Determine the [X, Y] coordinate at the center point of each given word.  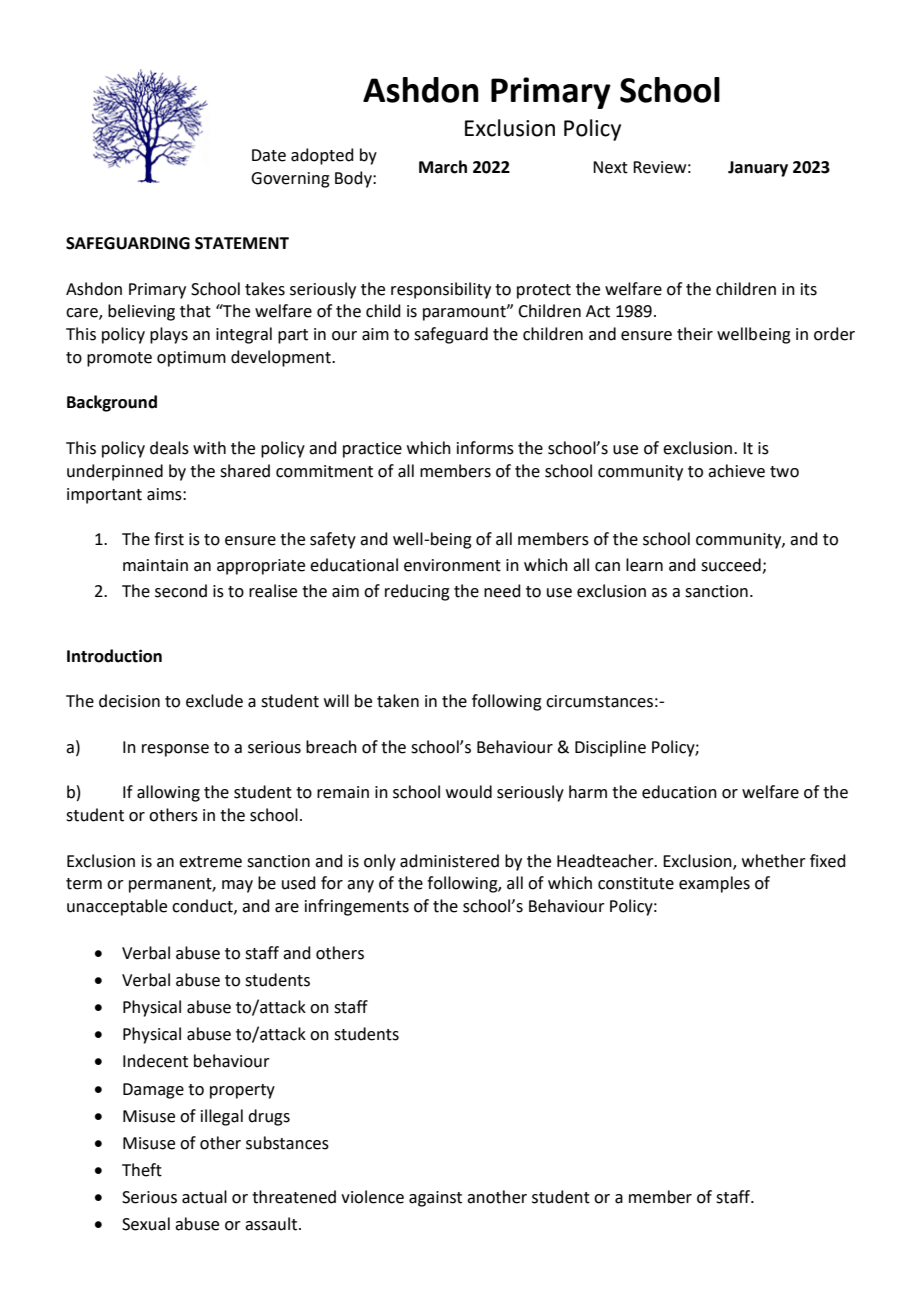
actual [204, 1197]
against [435, 1199]
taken [398, 701]
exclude [214, 701]
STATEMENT [242, 243]
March [443, 167]
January [758, 169]
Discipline [610, 748]
